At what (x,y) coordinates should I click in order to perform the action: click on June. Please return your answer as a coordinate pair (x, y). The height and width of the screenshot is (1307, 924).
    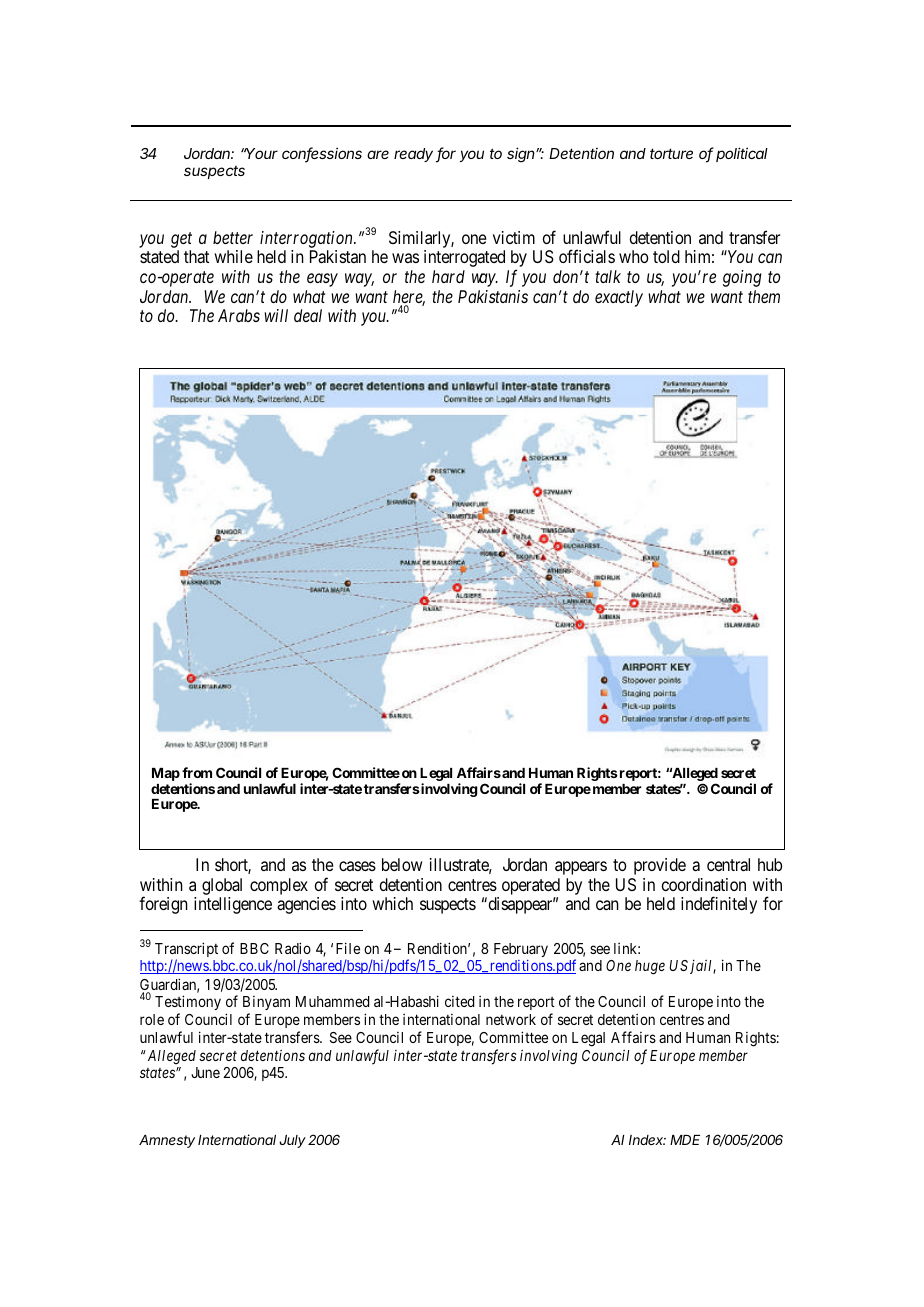
    Looking at the image, I should click on (205, 1072).
